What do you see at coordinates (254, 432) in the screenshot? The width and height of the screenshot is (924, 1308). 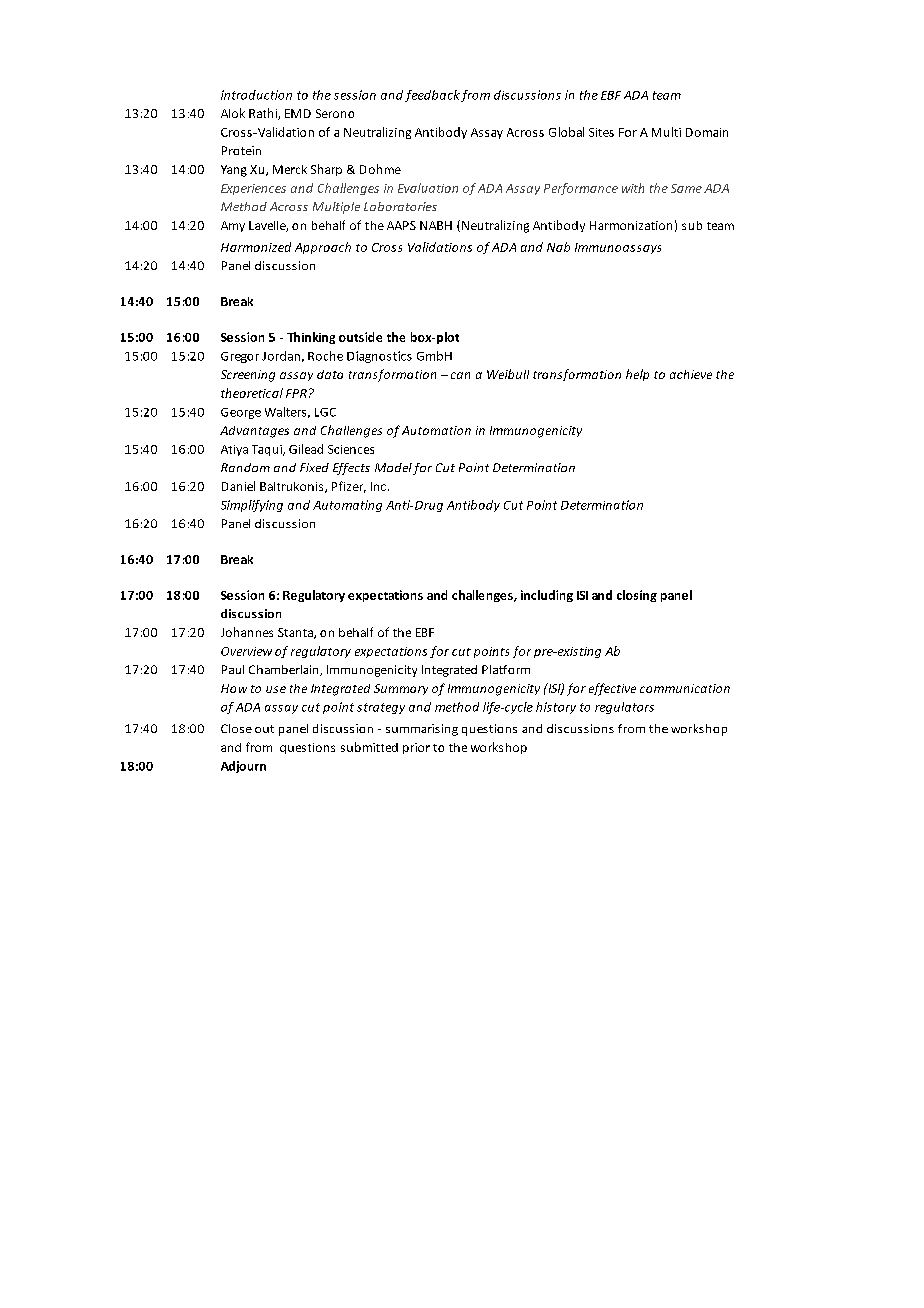 I see `Advantages` at bounding box center [254, 432].
